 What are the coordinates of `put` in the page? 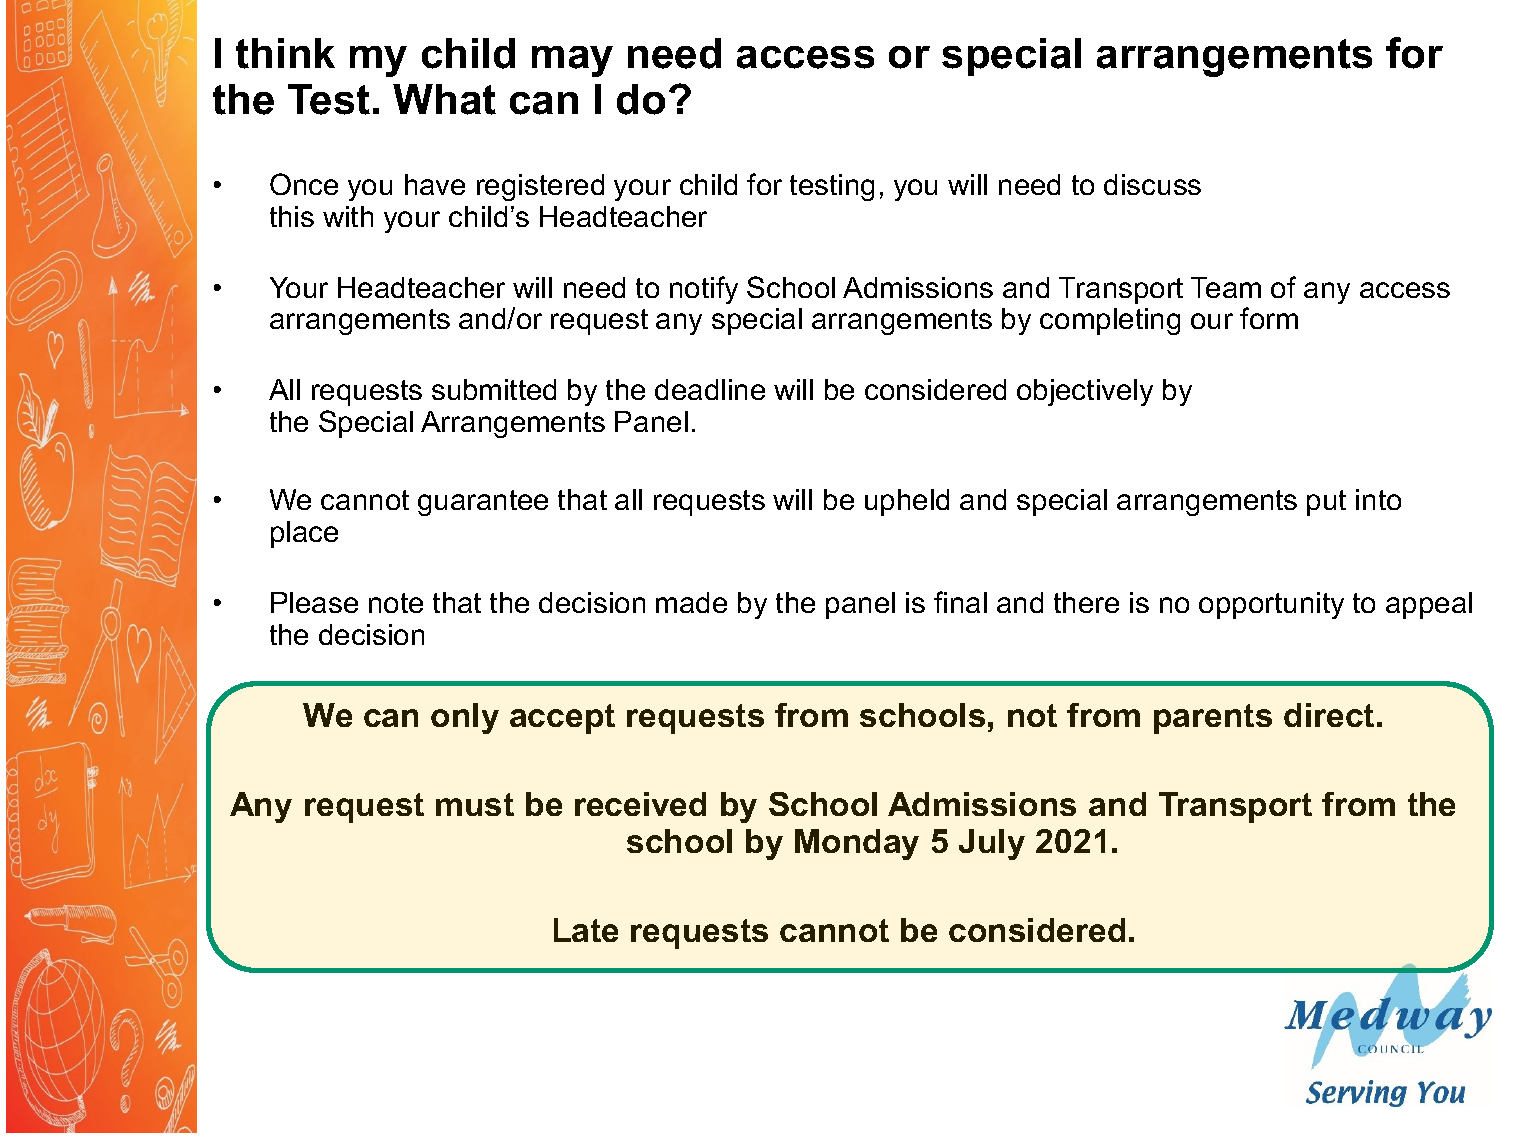 It's located at (1326, 503).
